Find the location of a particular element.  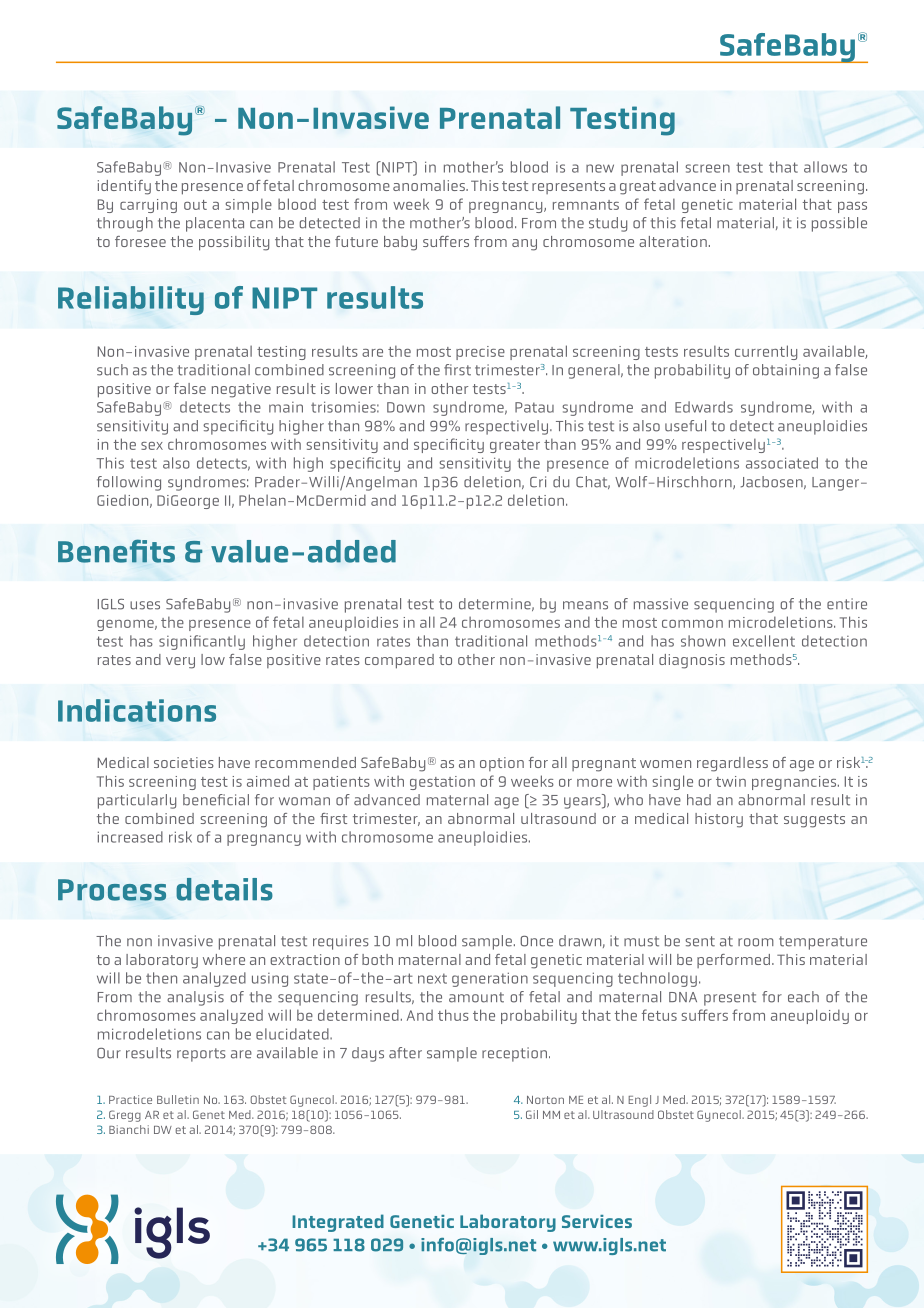

Cri is located at coordinates (538, 482).
